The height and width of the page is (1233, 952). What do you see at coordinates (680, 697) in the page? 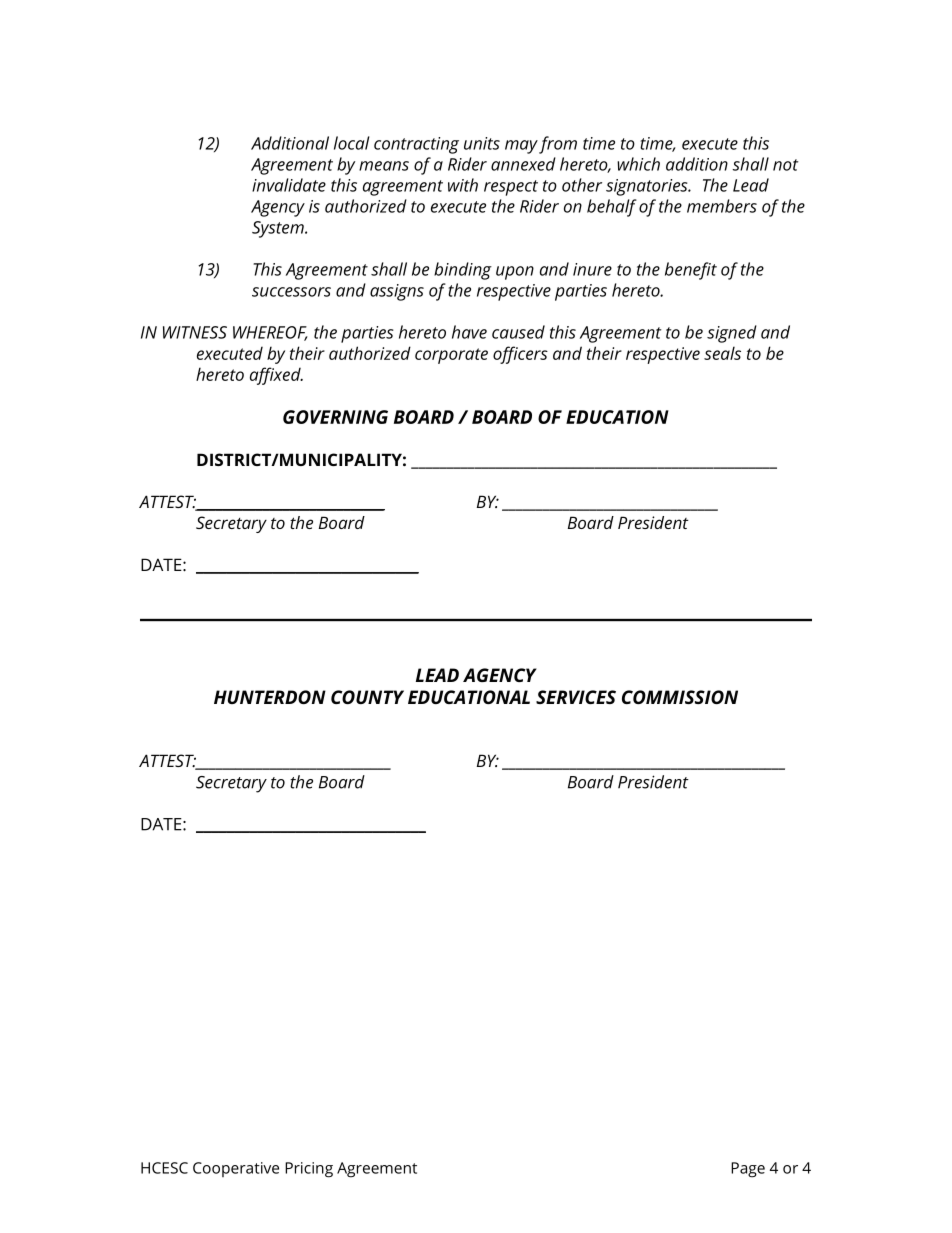
I see `COMMISSION` at bounding box center [680, 697].
